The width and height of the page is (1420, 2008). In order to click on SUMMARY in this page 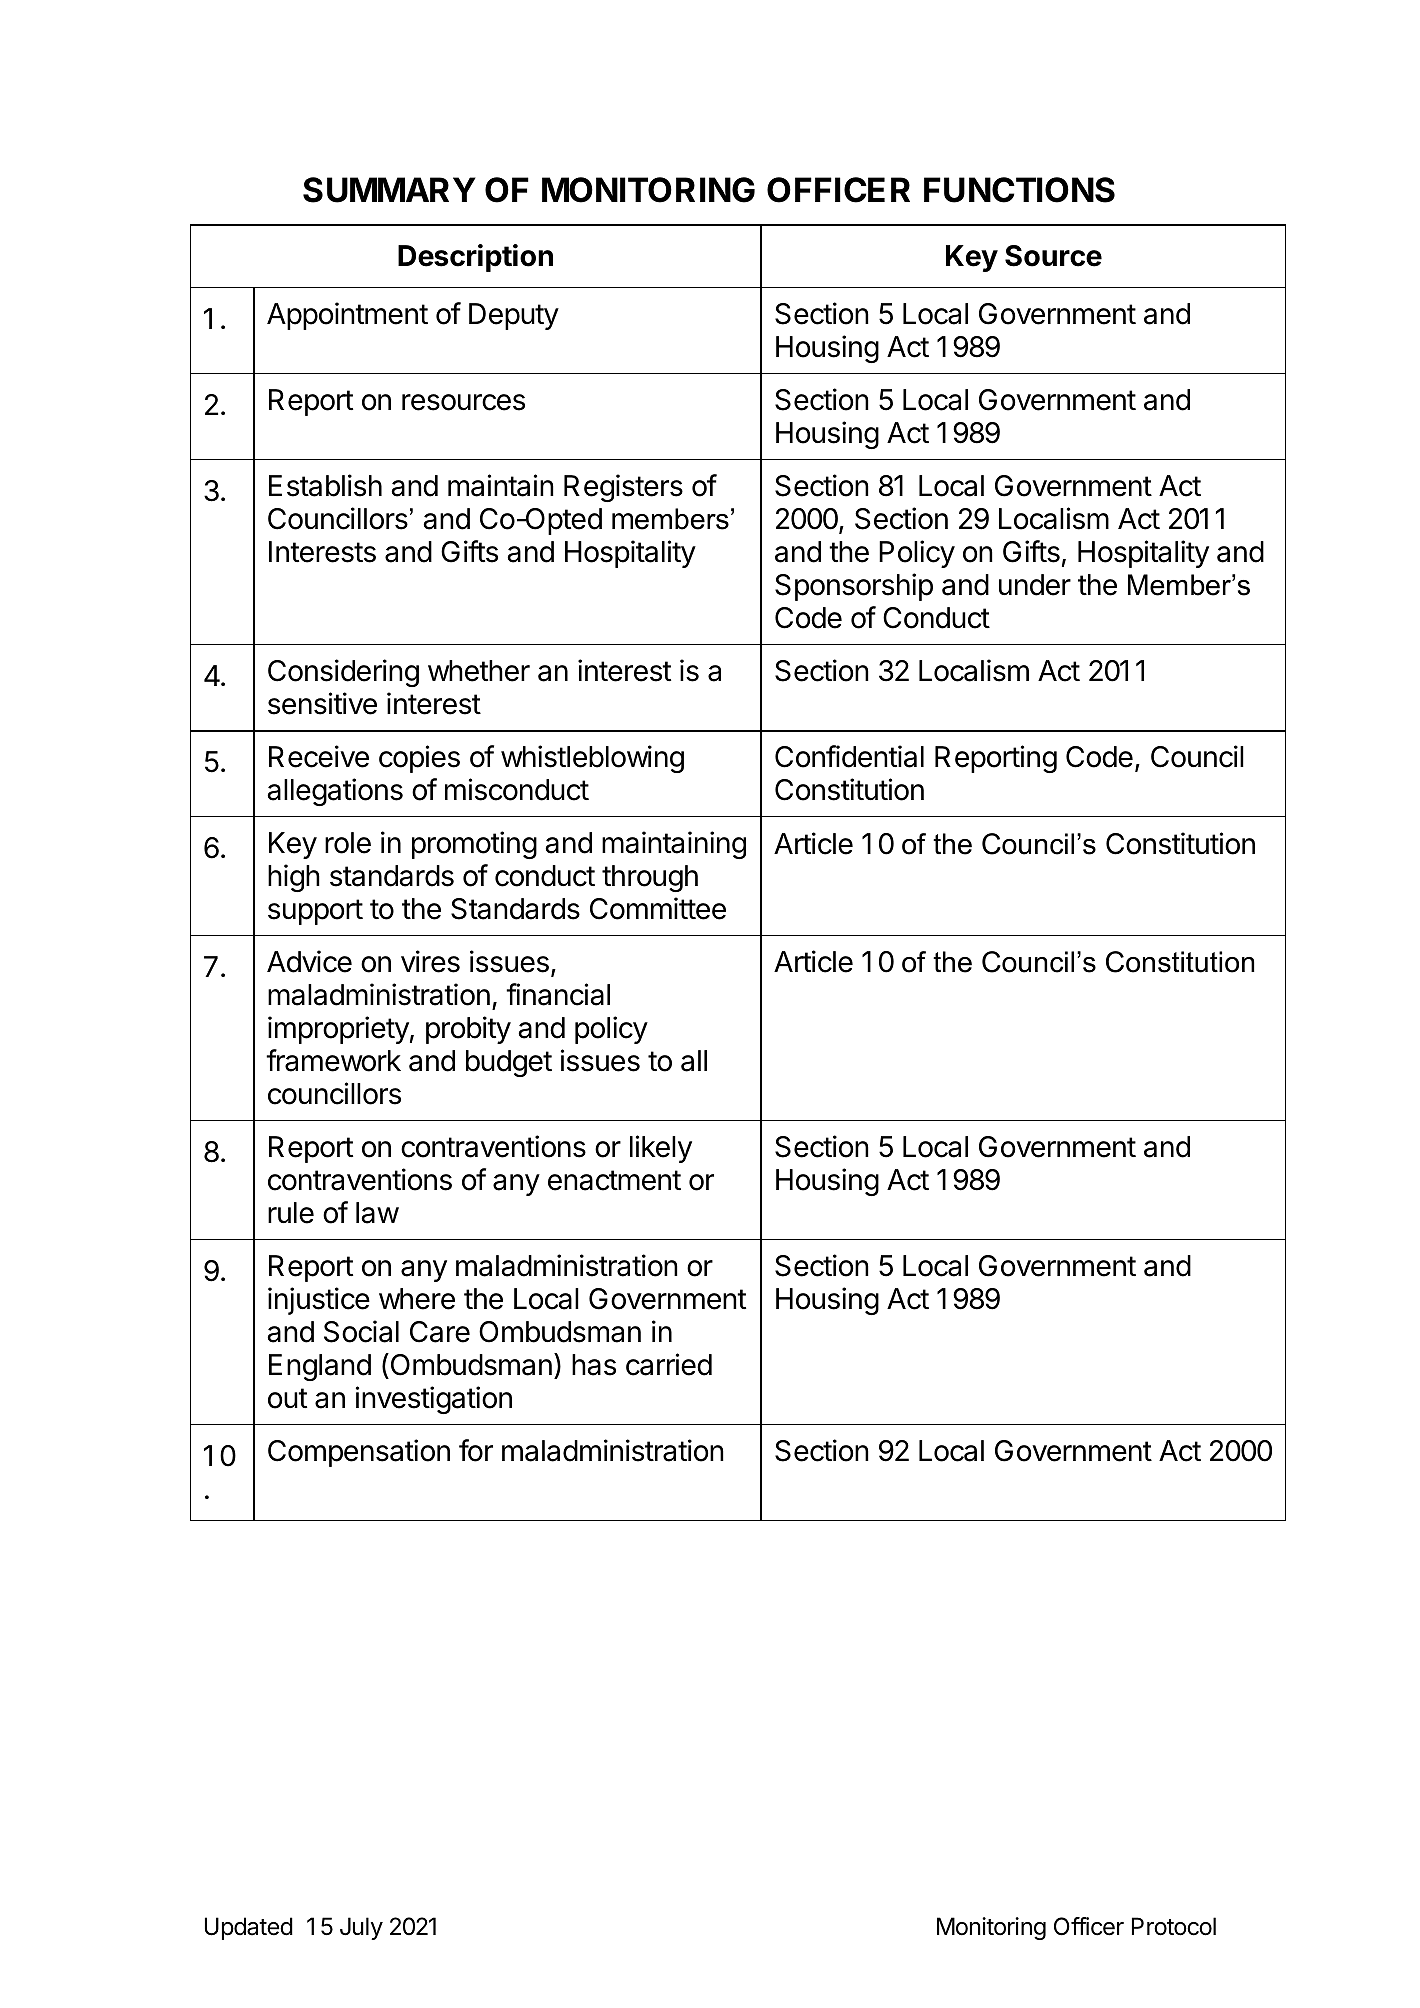, I will do `click(389, 190)`.
